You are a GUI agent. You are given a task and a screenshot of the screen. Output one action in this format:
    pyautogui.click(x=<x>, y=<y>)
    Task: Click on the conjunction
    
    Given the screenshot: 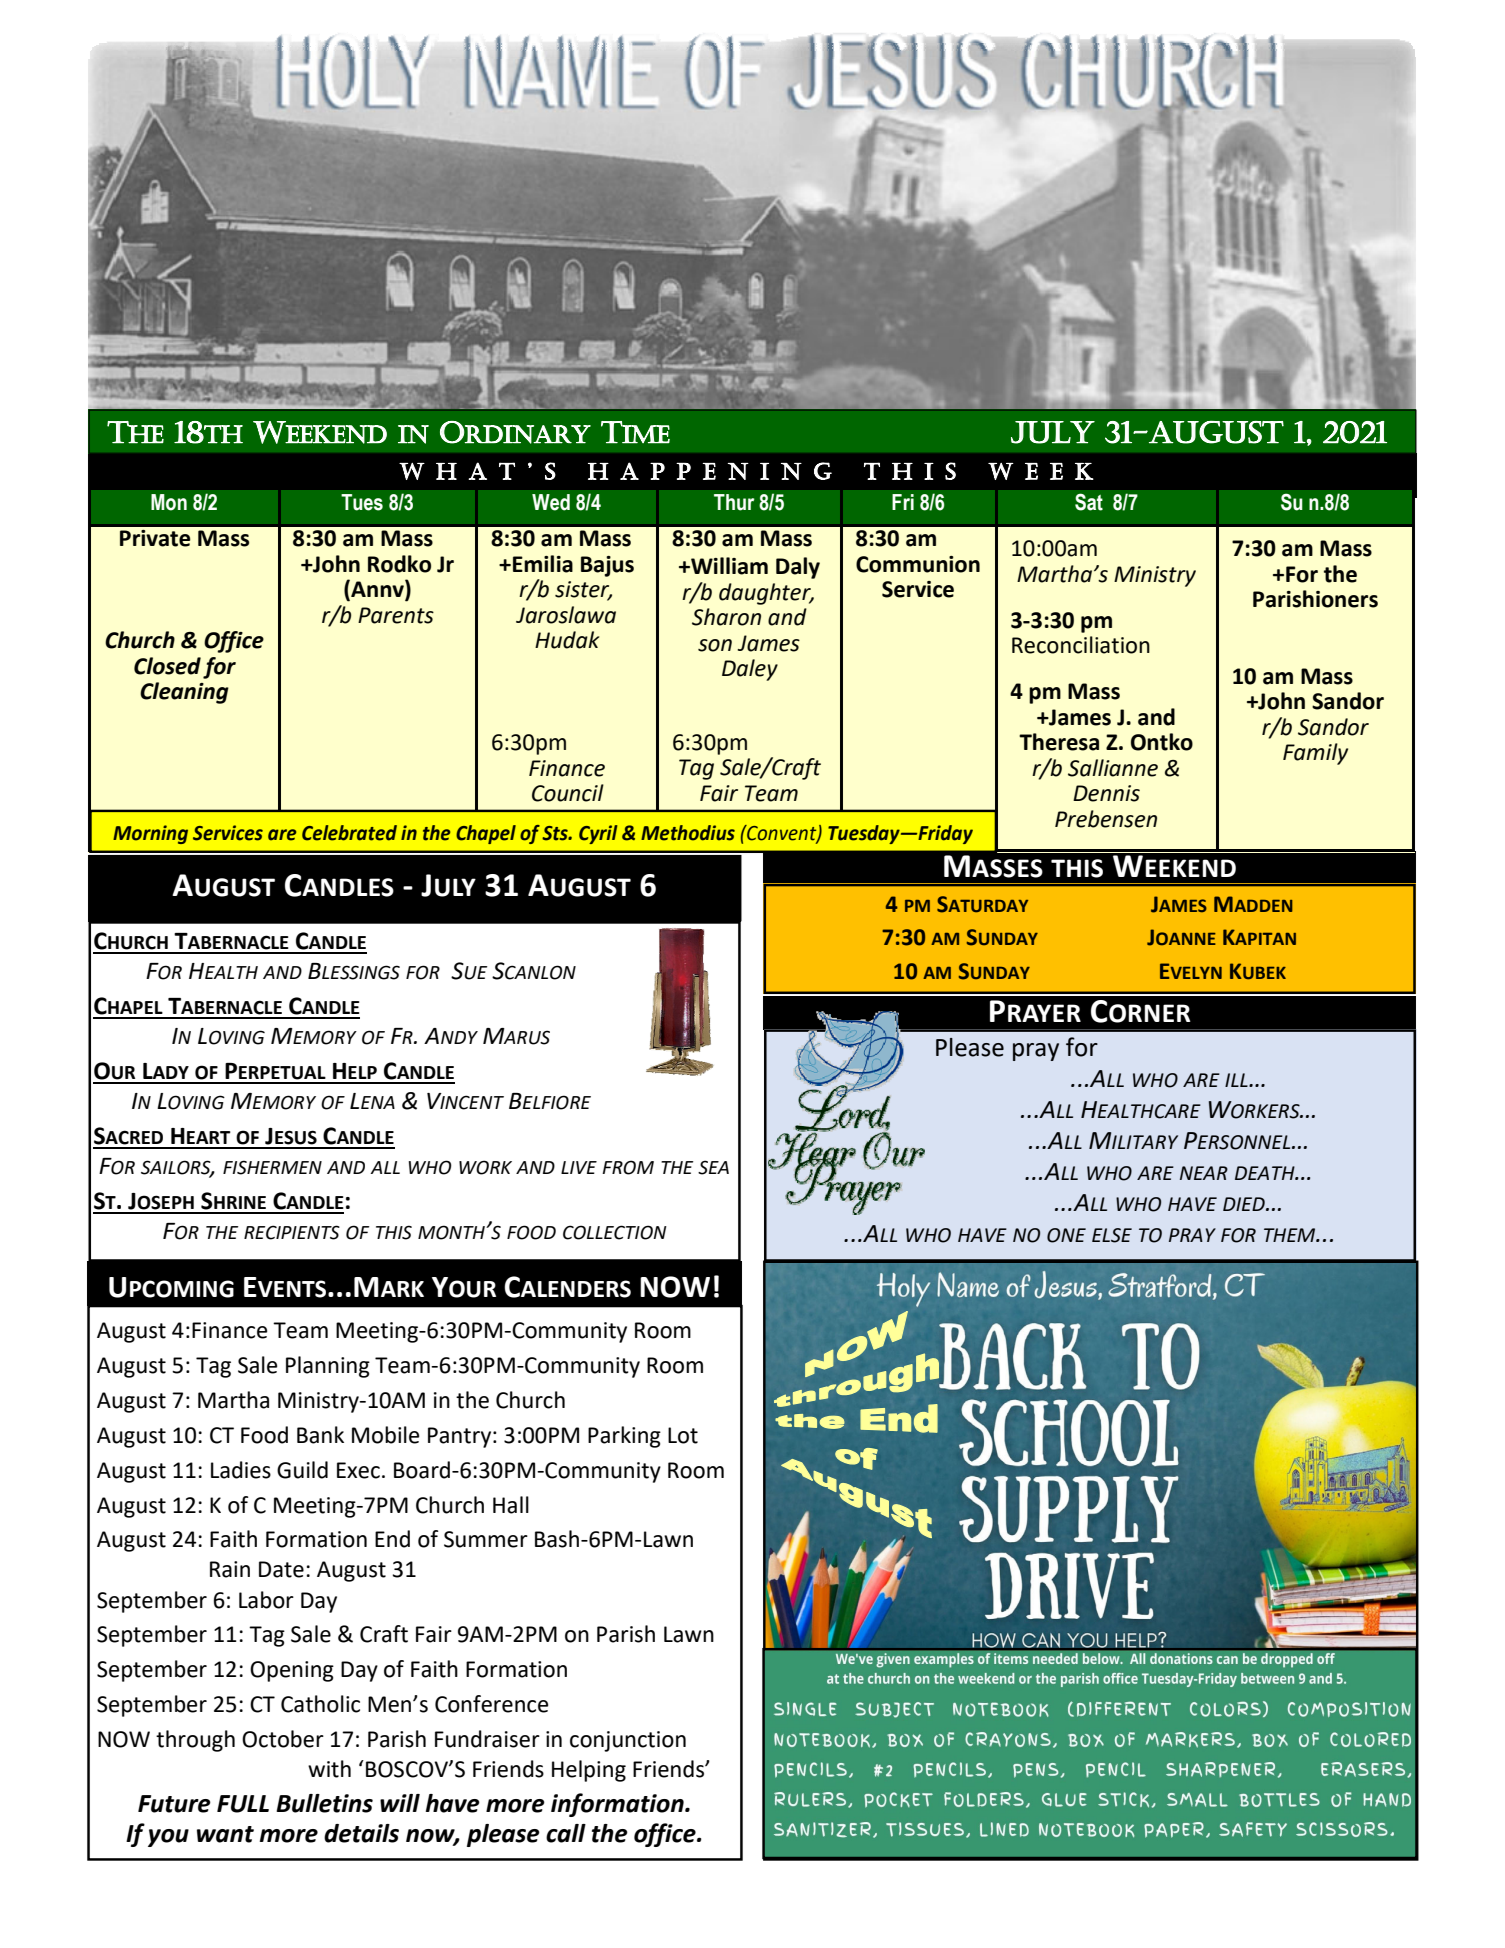 What is the action you would take?
    pyautogui.click(x=628, y=1741)
